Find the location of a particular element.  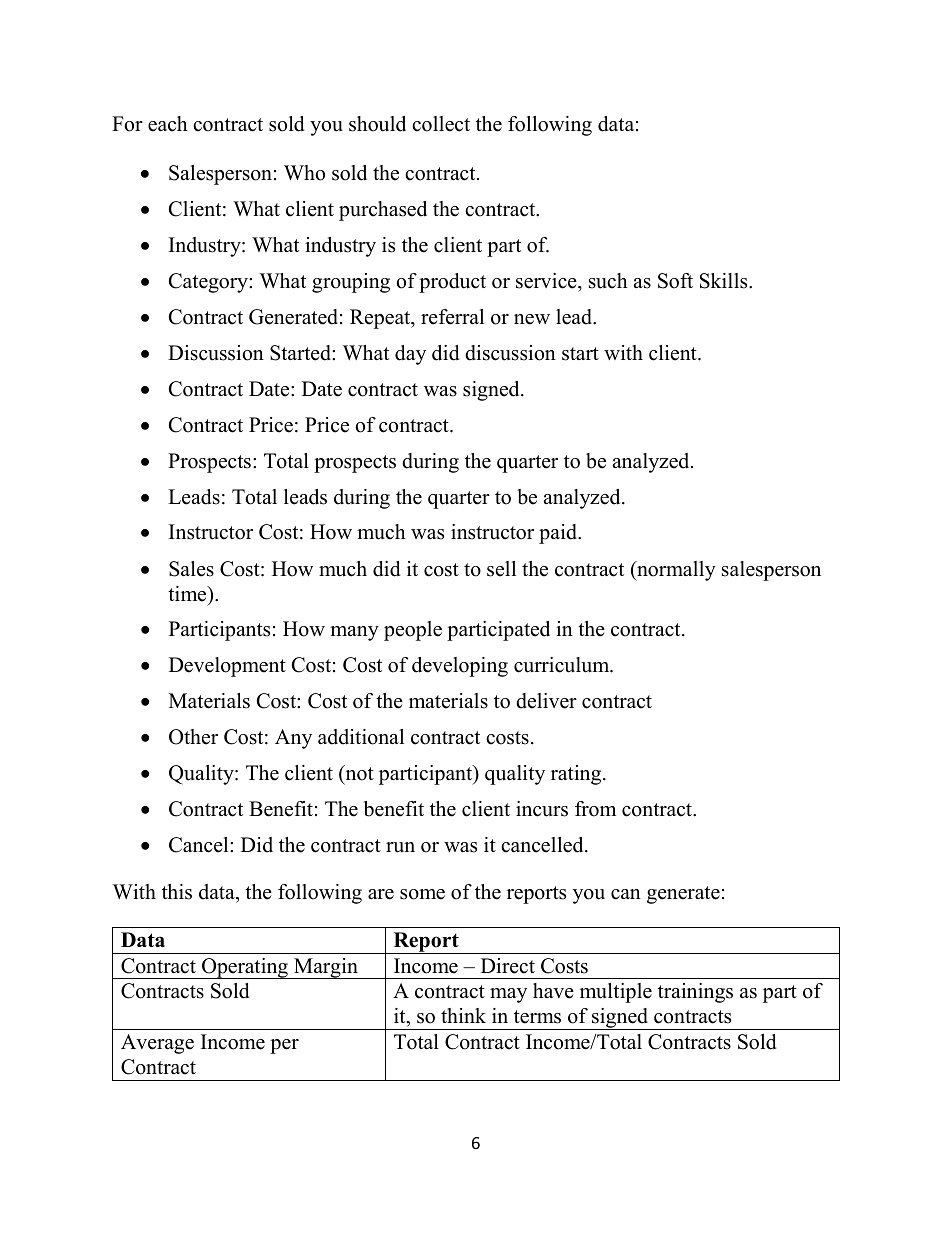

each is located at coordinates (168, 124).
